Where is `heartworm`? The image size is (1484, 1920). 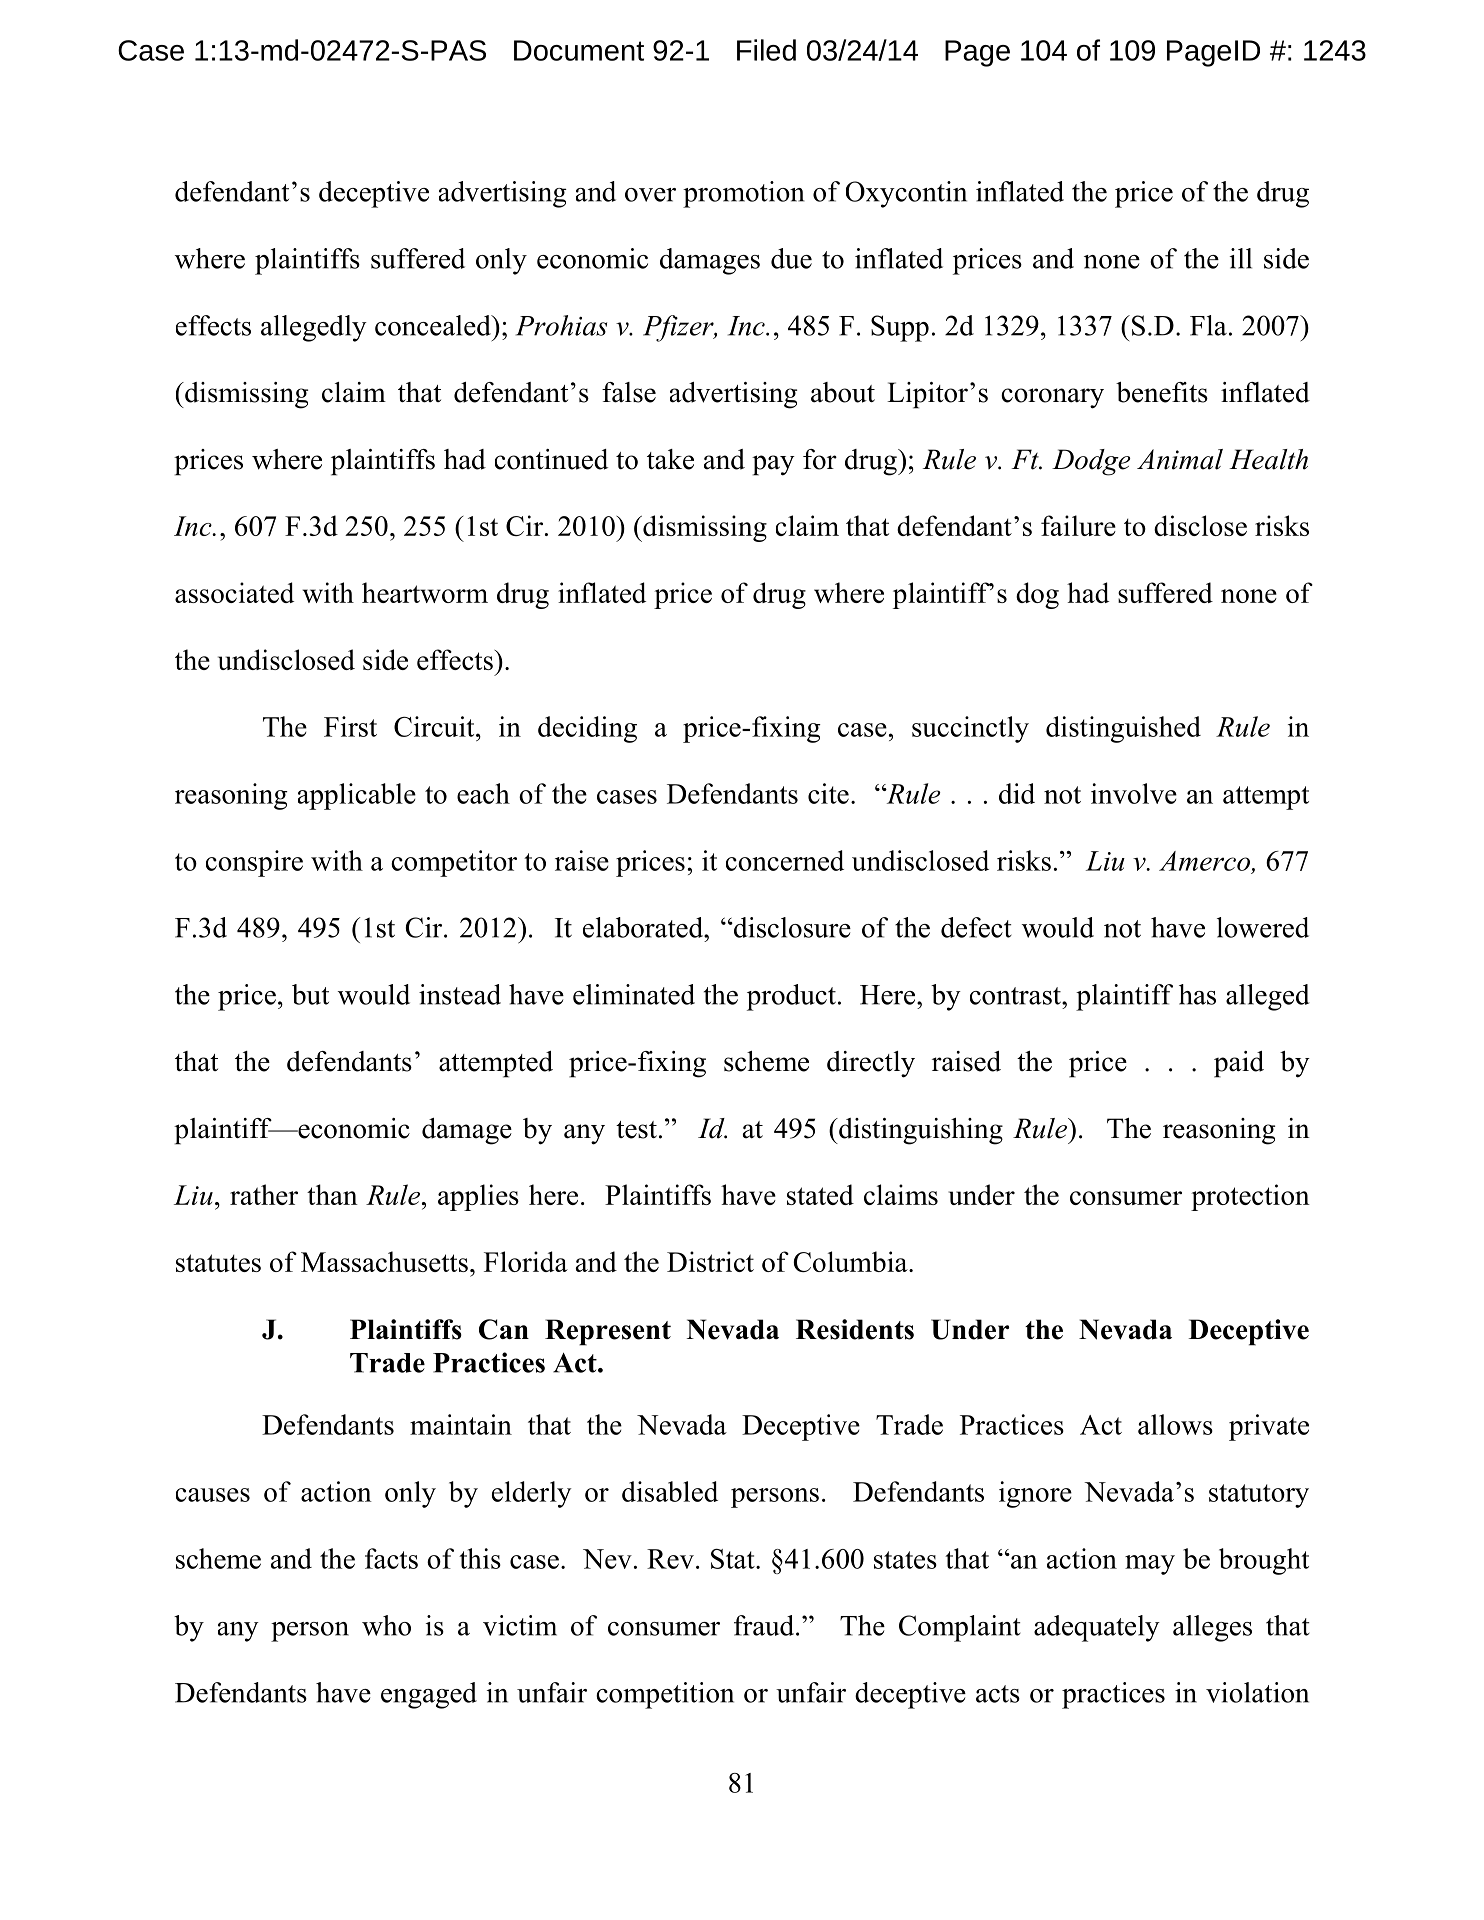 heartworm is located at coordinates (425, 592).
